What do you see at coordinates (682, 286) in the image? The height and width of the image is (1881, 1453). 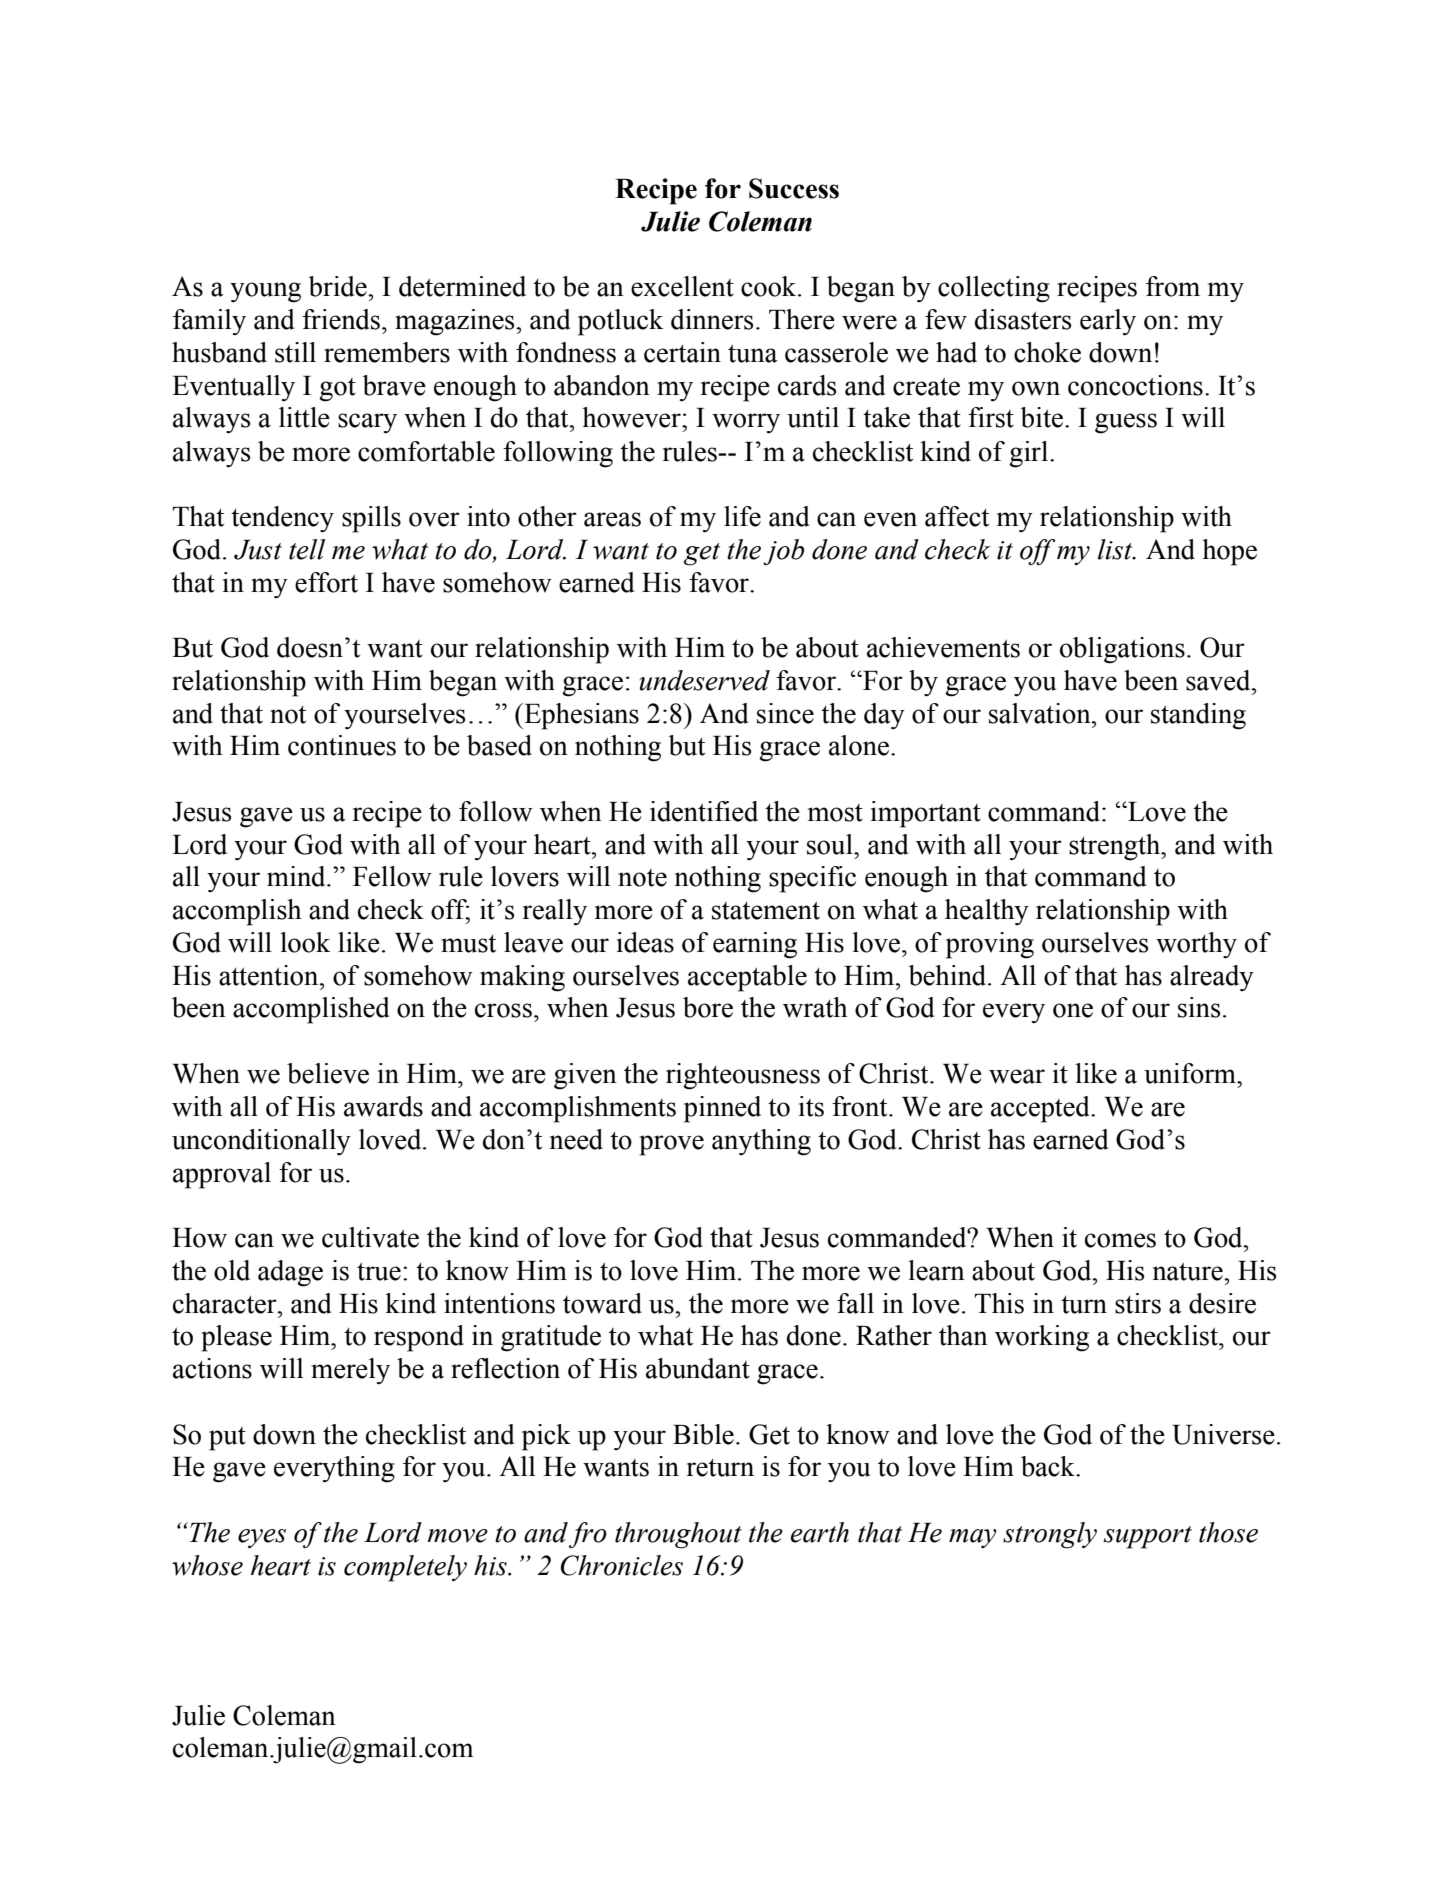 I see `excellent` at bounding box center [682, 286].
